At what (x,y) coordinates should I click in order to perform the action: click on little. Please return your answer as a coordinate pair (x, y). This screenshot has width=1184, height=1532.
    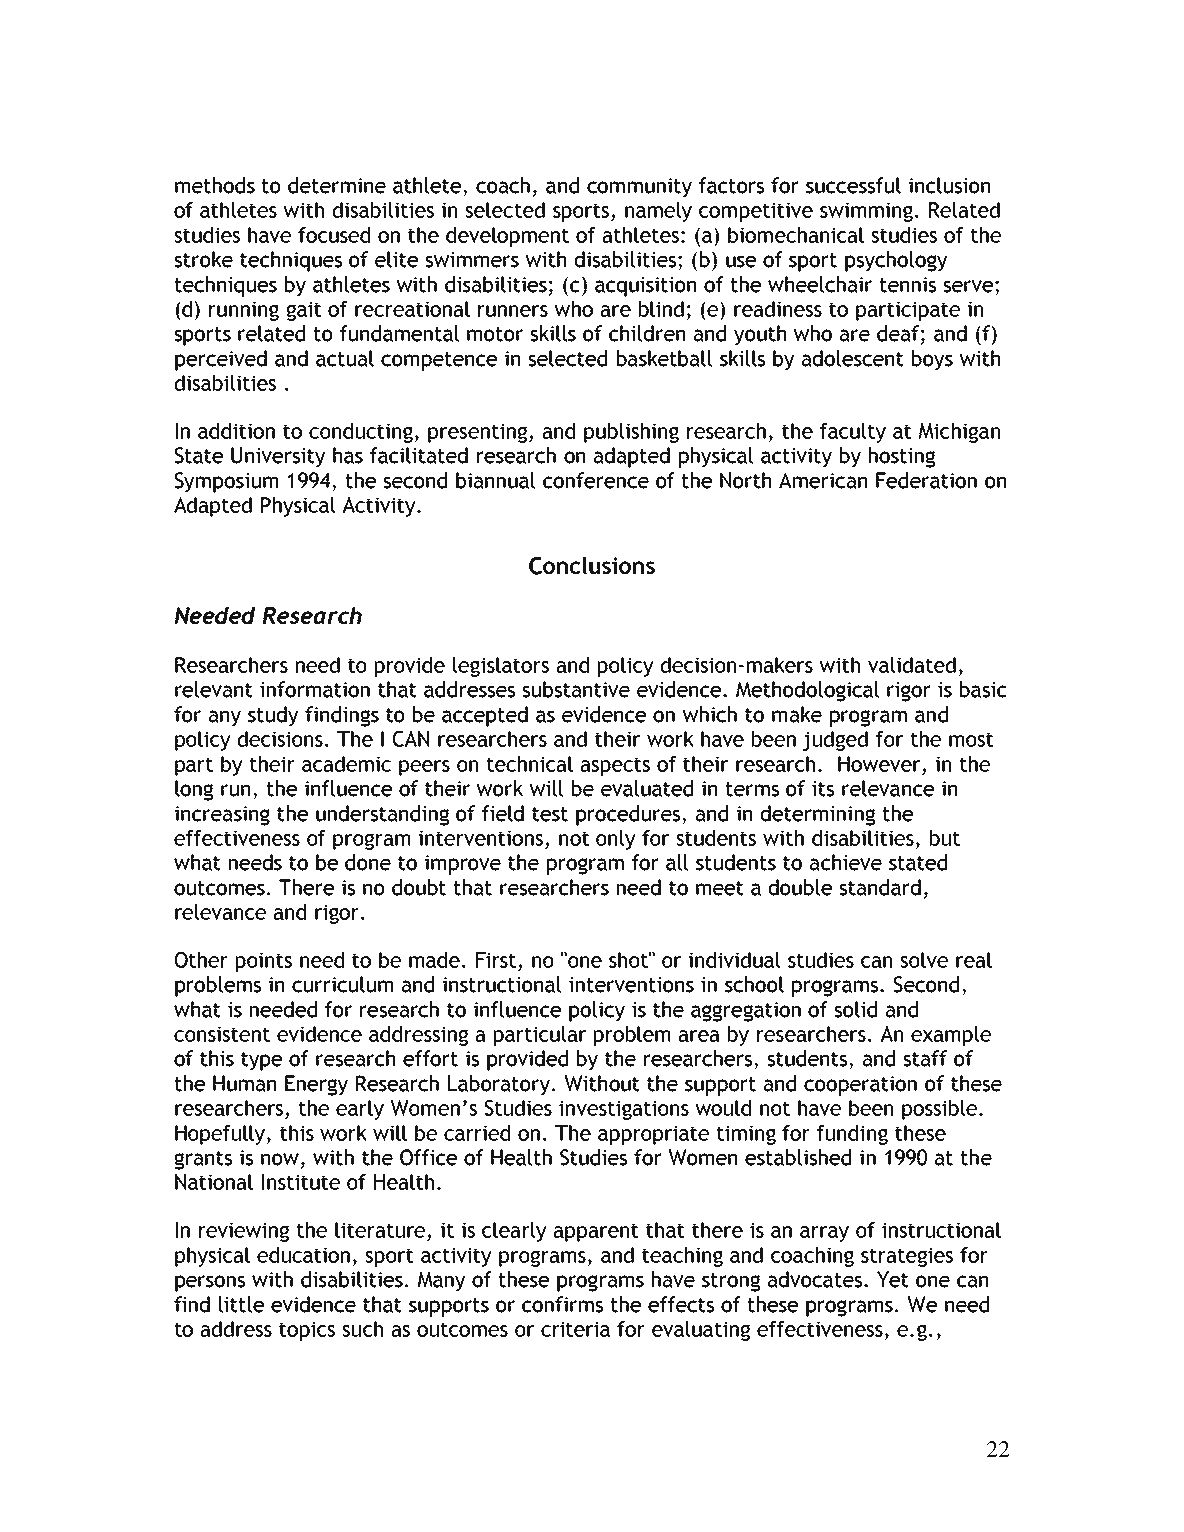
    Looking at the image, I should click on (241, 1304).
